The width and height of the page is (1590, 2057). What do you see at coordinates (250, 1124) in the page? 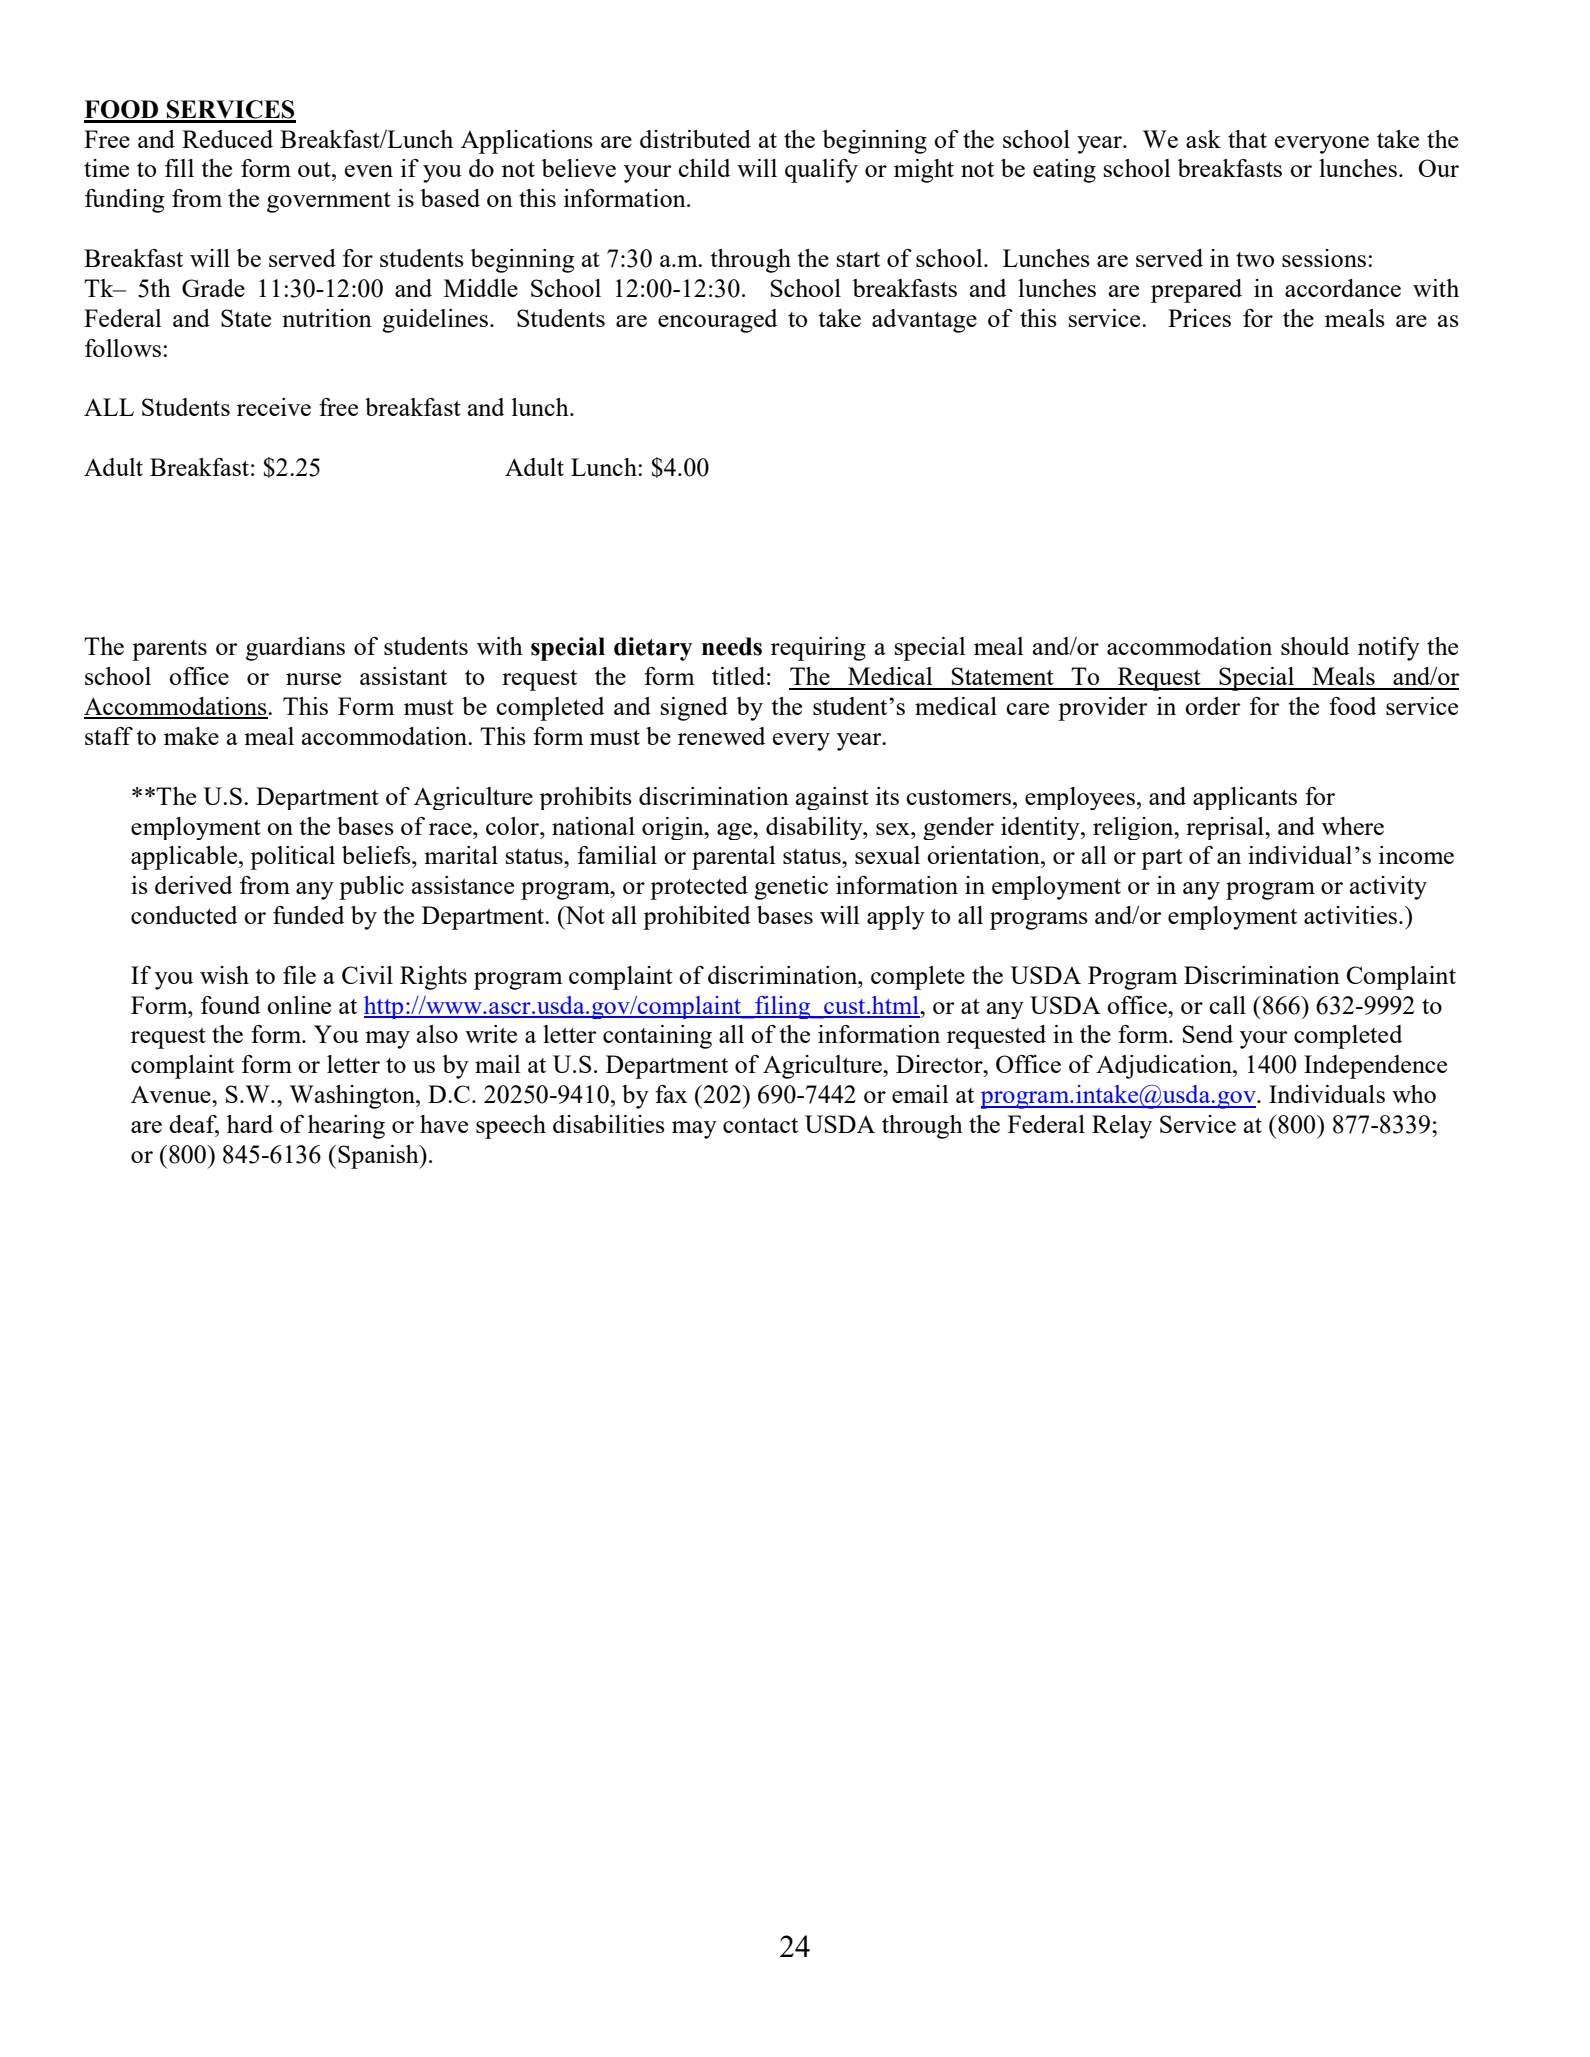
I see `hard` at bounding box center [250, 1124].
